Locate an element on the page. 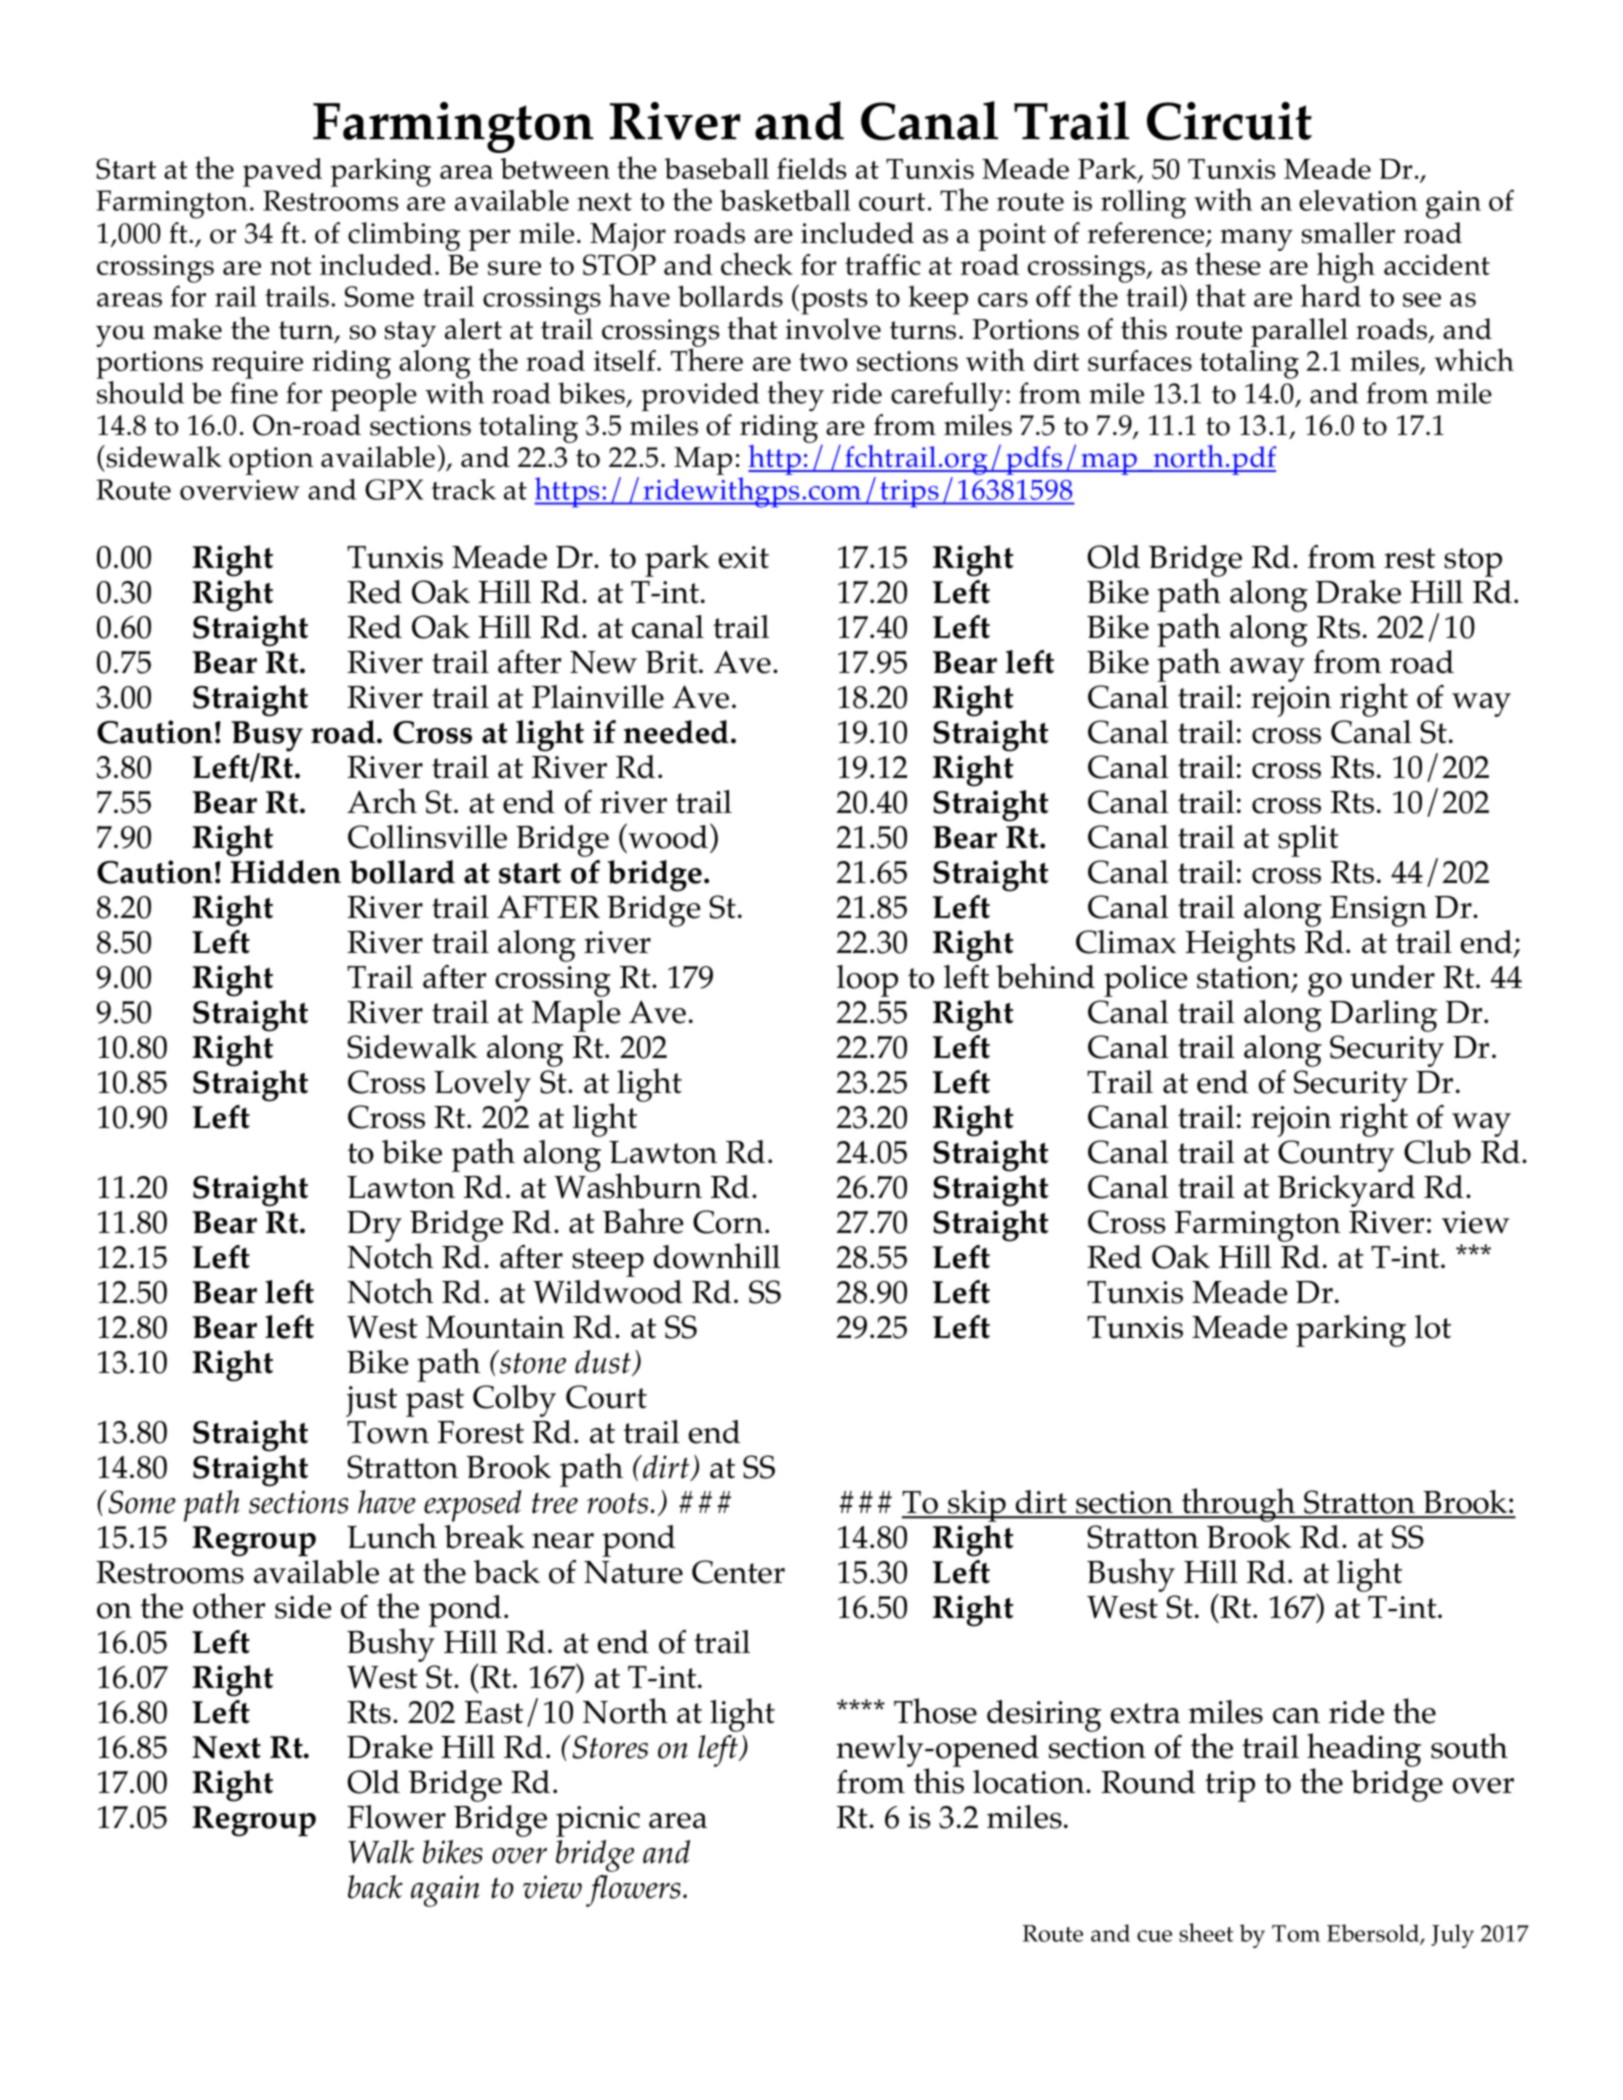  Lovely is located at coordinates (482, 1086).
